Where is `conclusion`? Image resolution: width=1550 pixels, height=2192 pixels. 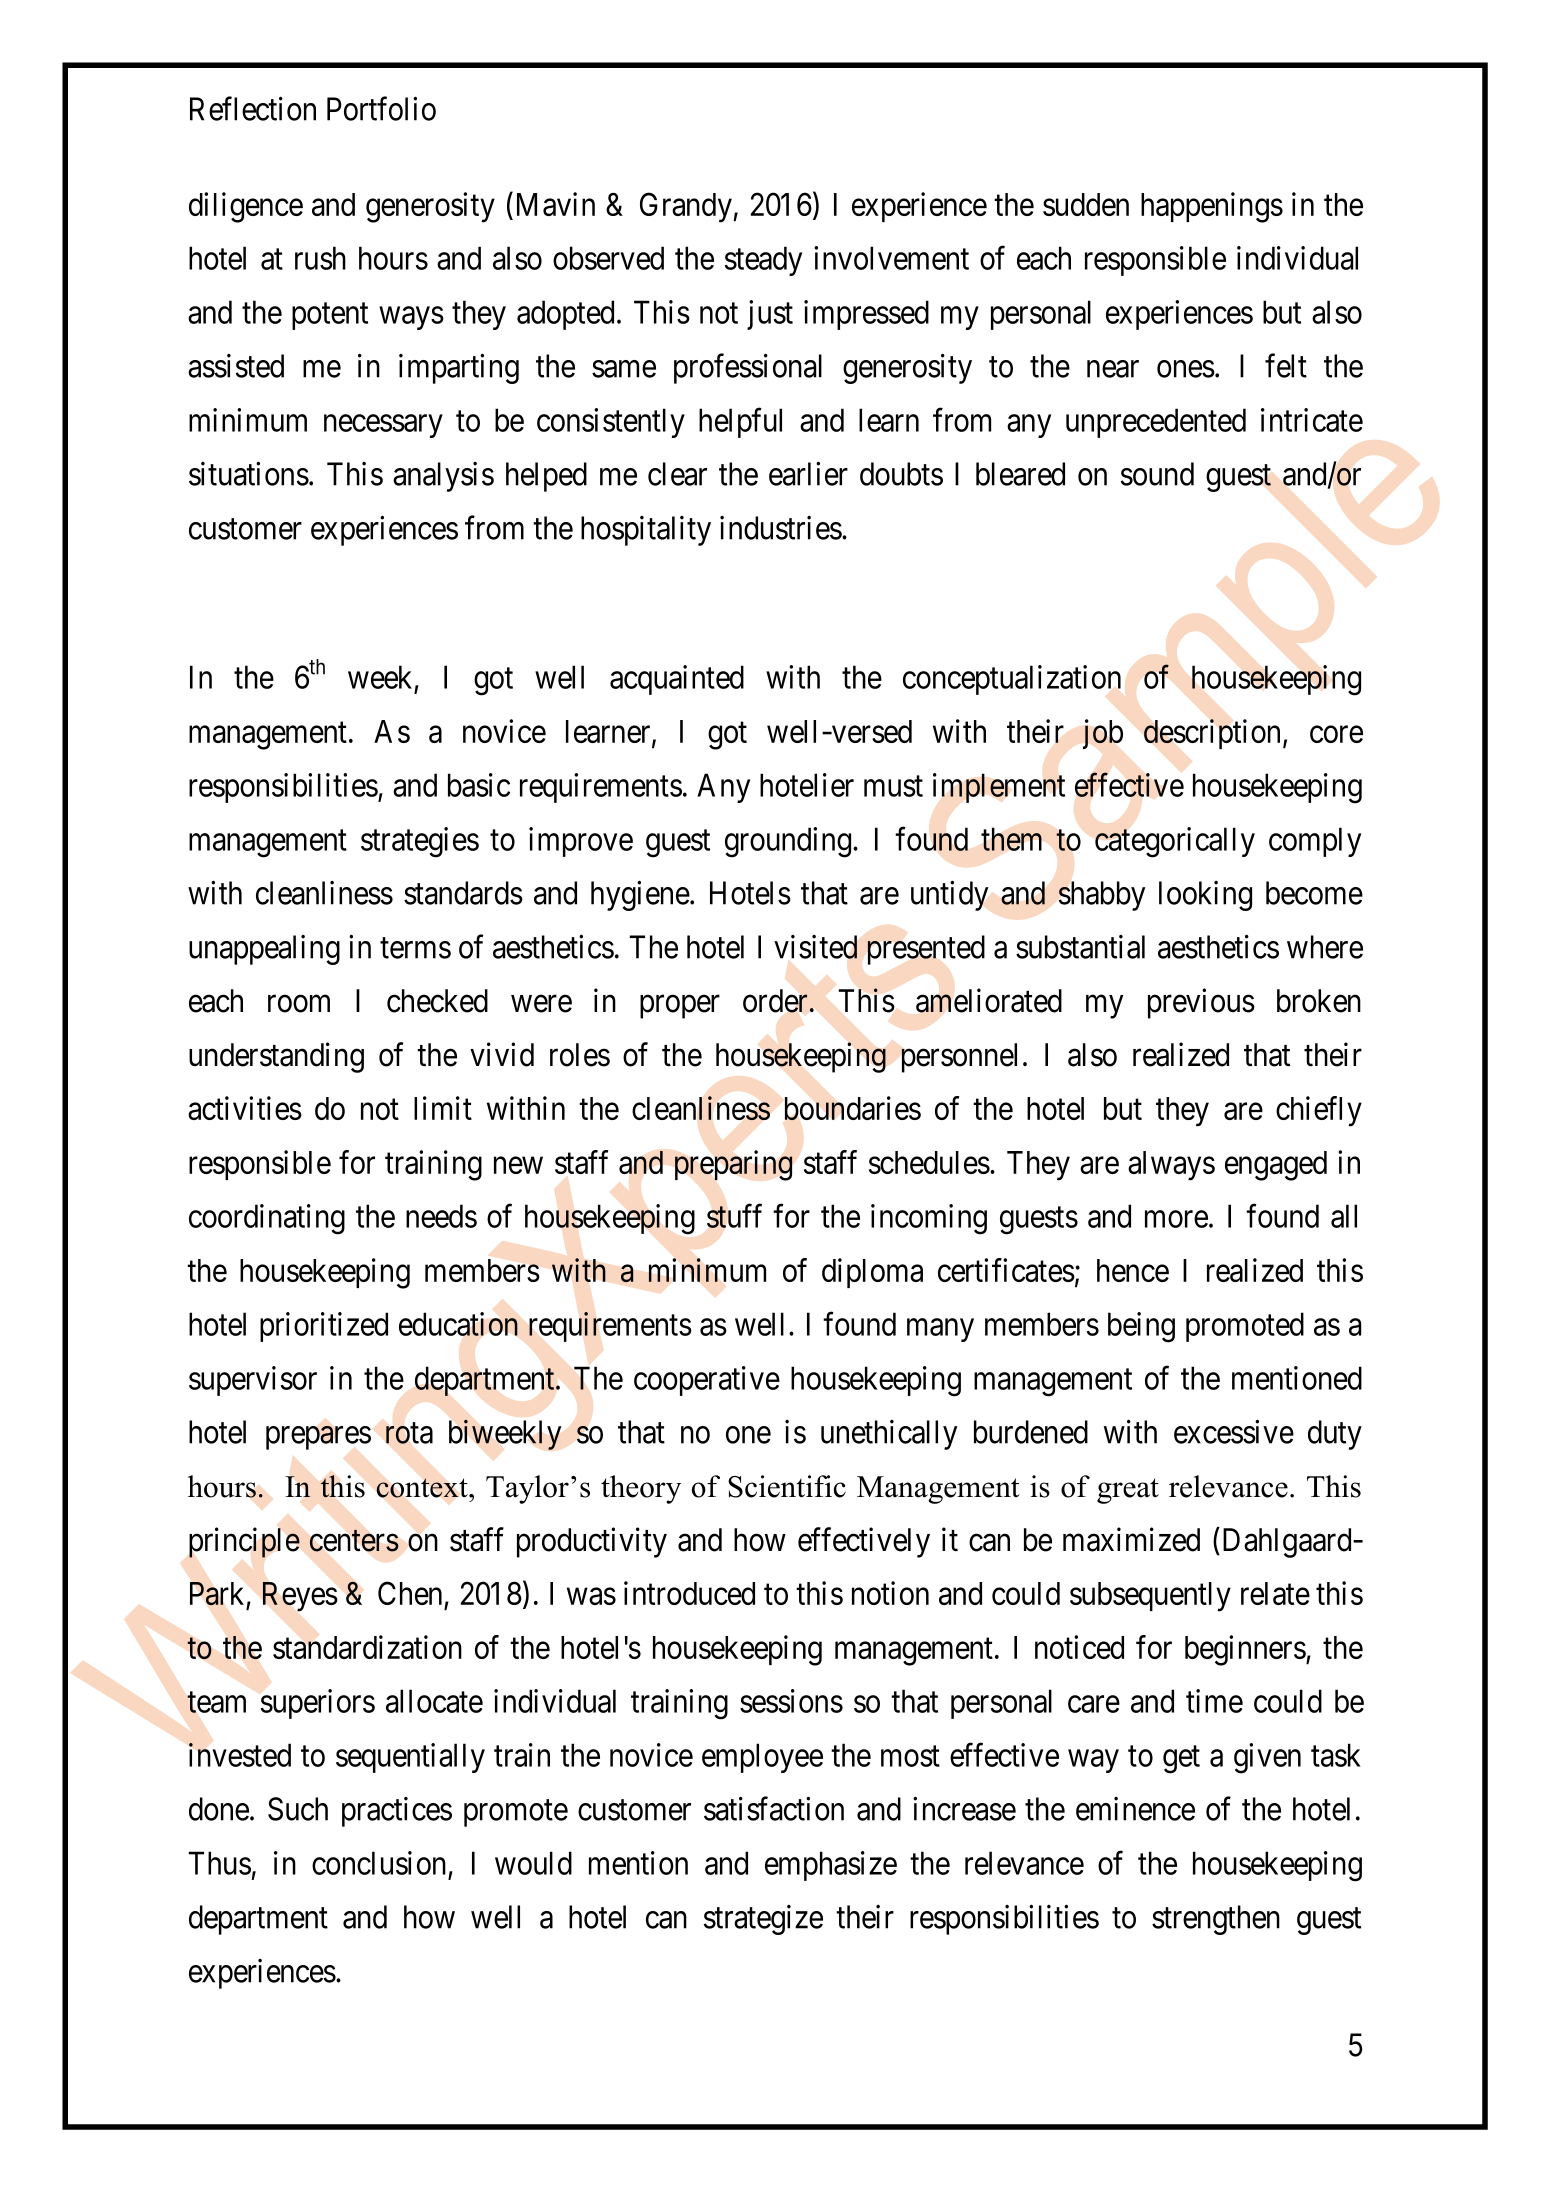 conclusion is located at coordinates (379, 1863).
